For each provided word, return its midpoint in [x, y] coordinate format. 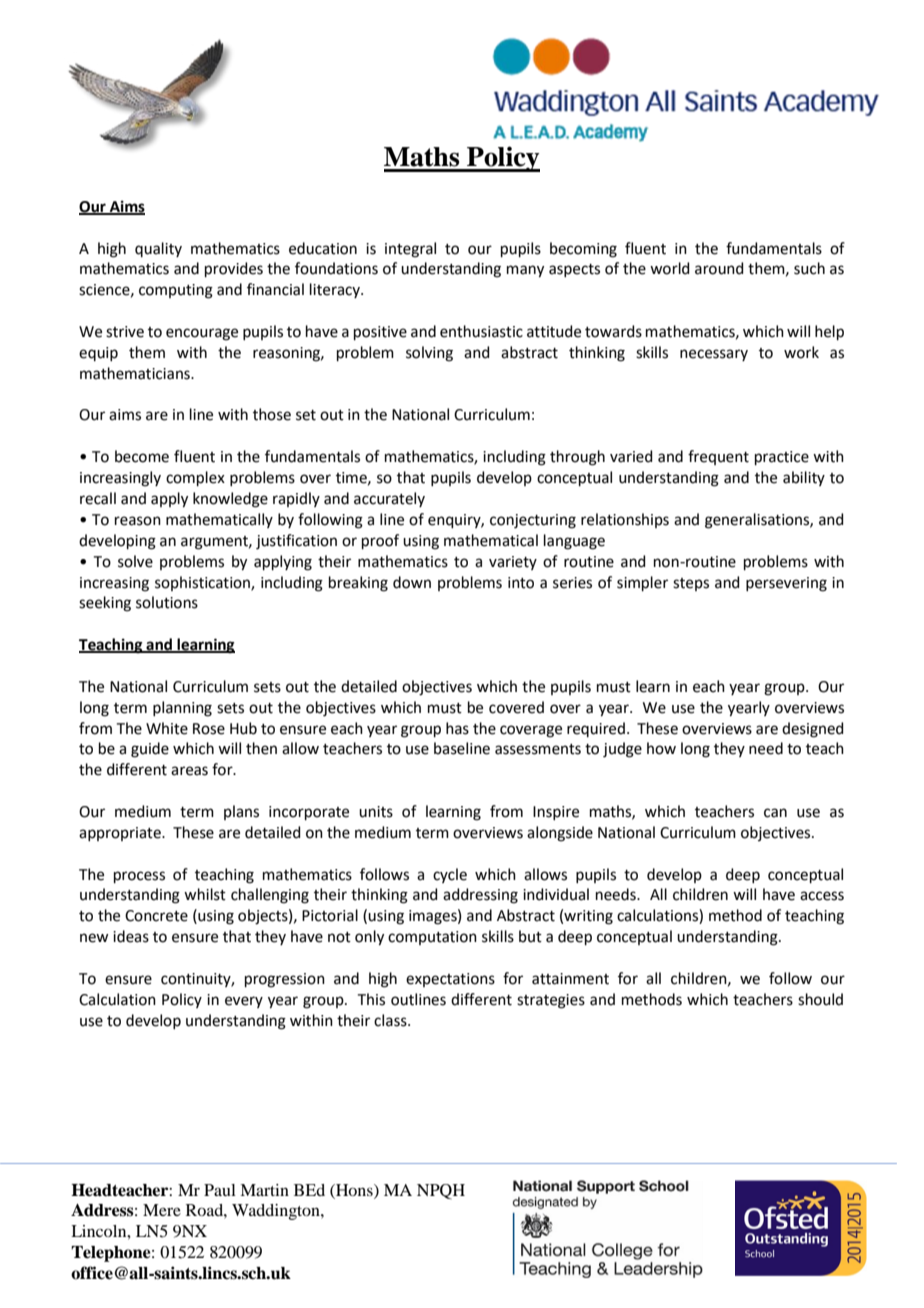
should [820, 999]
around [719, 268]
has [457, 728]
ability [804, 478]
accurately [389, 499]
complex [195, 478]
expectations [450, 980]
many [525, 271]
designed [813, 730]
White [167, 728]
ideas [131, 936]
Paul [220, 1190]
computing [176, 291]
